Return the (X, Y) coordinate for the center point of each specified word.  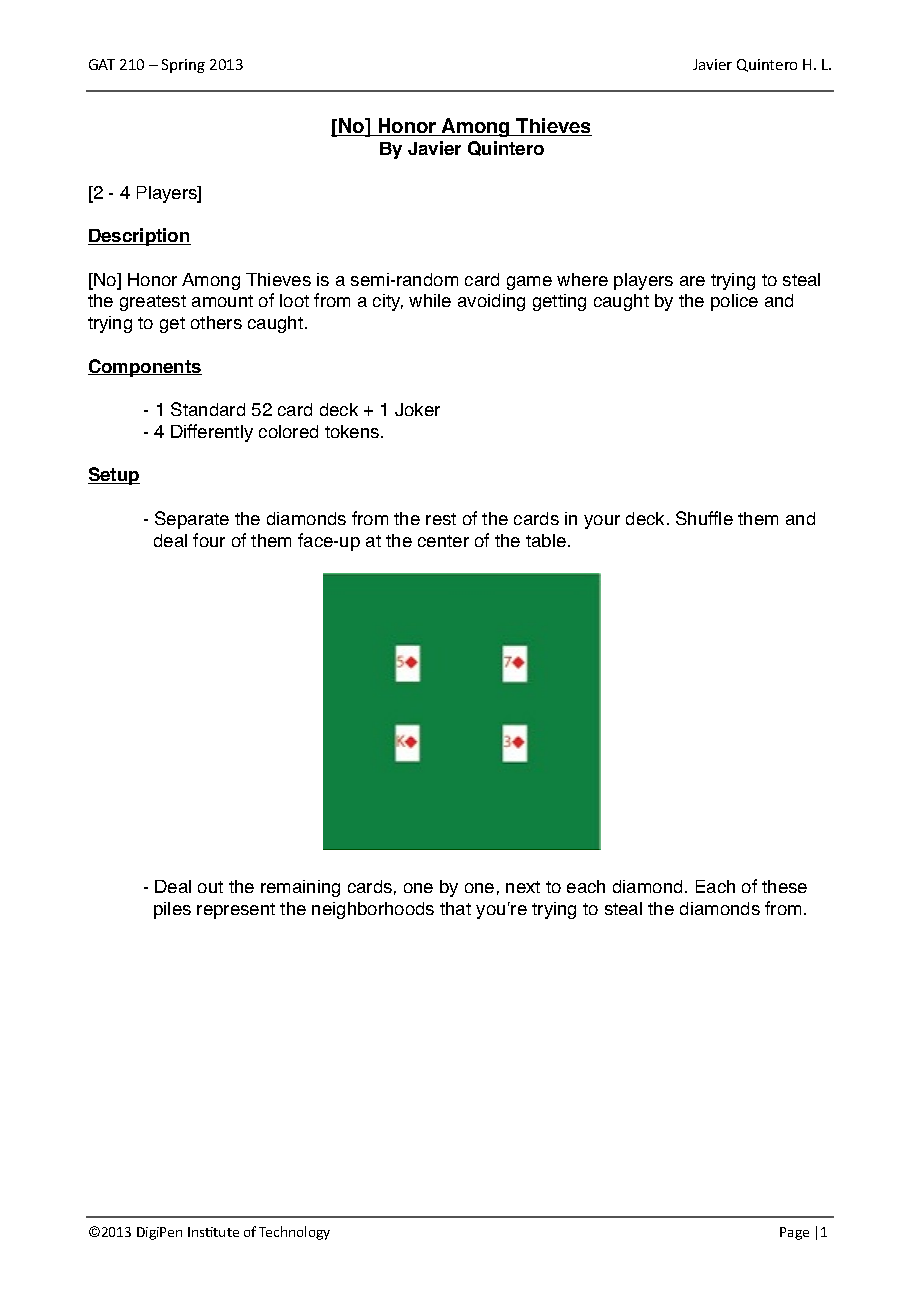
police (734, 302)
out (210, 887)
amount (222, 301)
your (602, 522)
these (784, 886)
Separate (192, 520)
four (209, 540)
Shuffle (704, 518)
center (443, 541)
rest (441, 519)
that (455, 908)
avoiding (491, 302)
